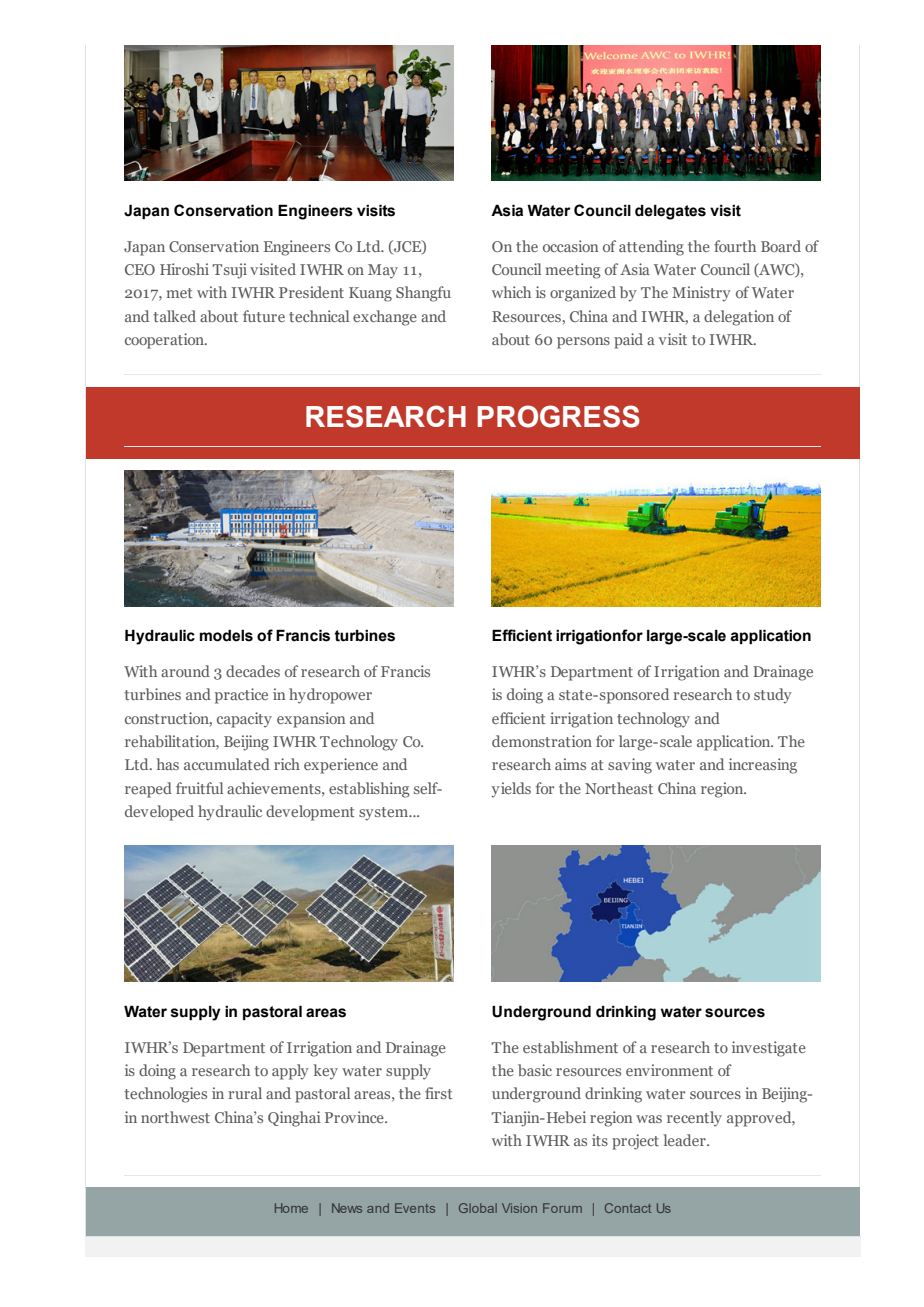  I want to click on which, so click(511, 292).
